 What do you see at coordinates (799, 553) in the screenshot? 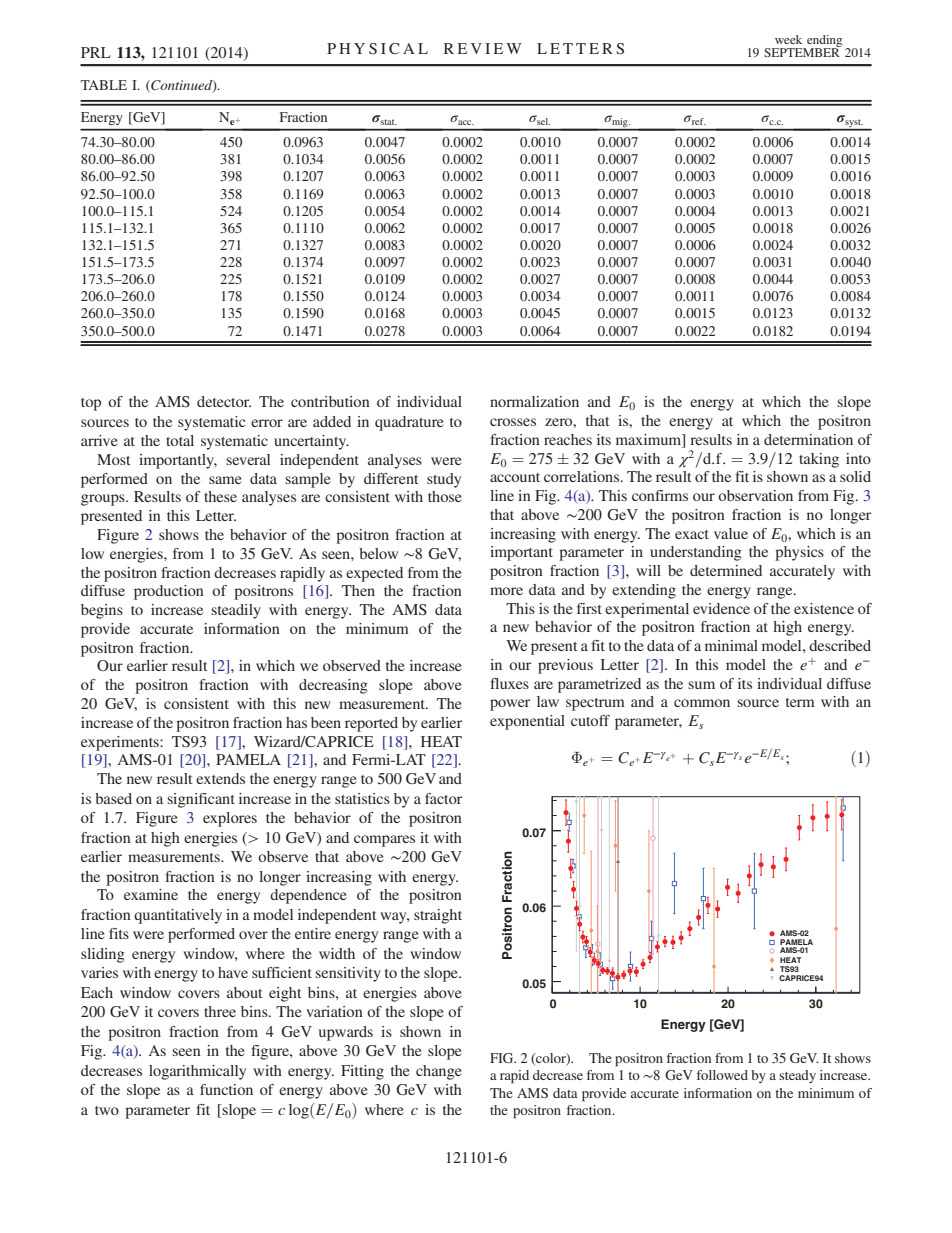
I see `physics` at bounding box center [799, 553].
